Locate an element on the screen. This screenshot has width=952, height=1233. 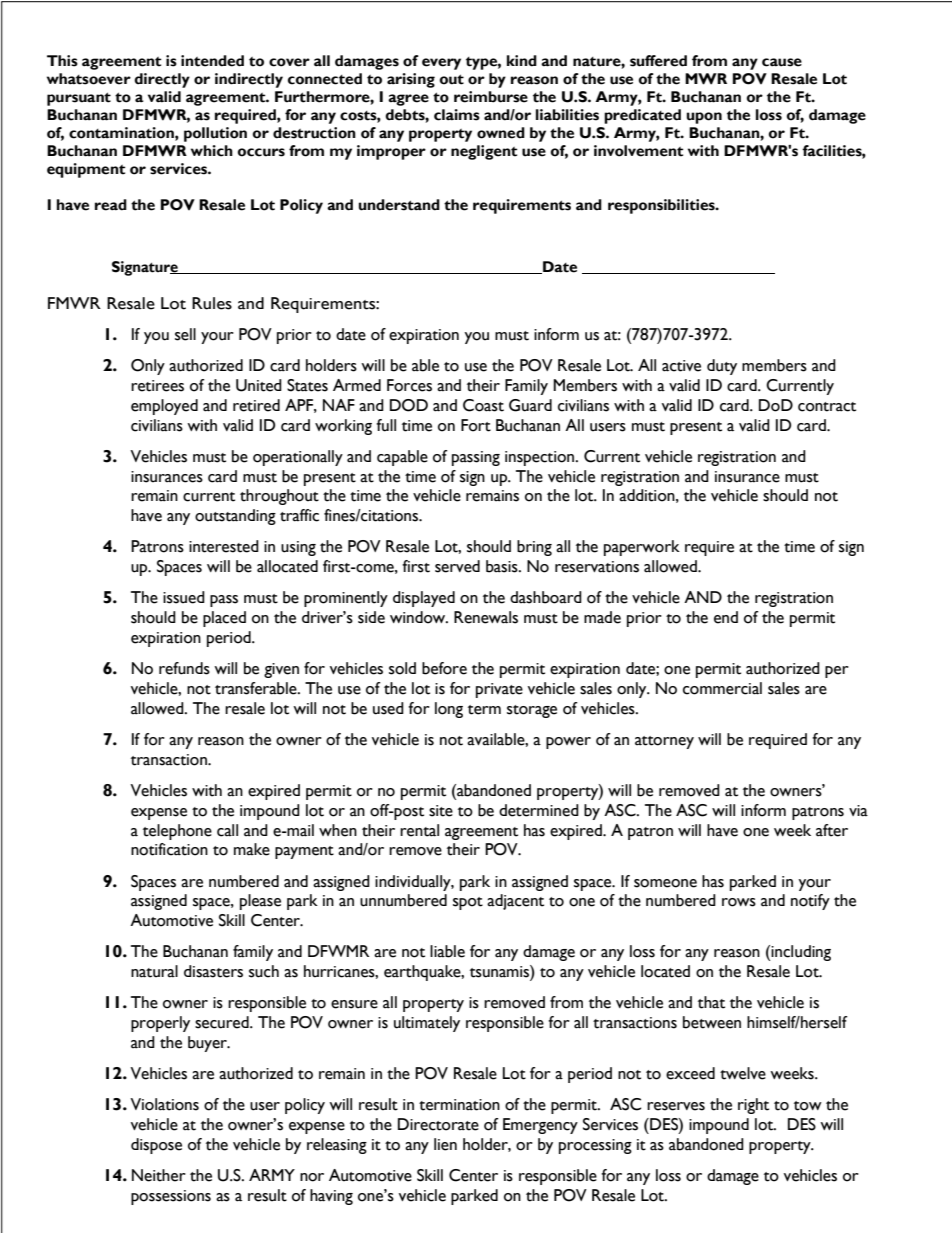
site is located at coordinates (441, 811).
